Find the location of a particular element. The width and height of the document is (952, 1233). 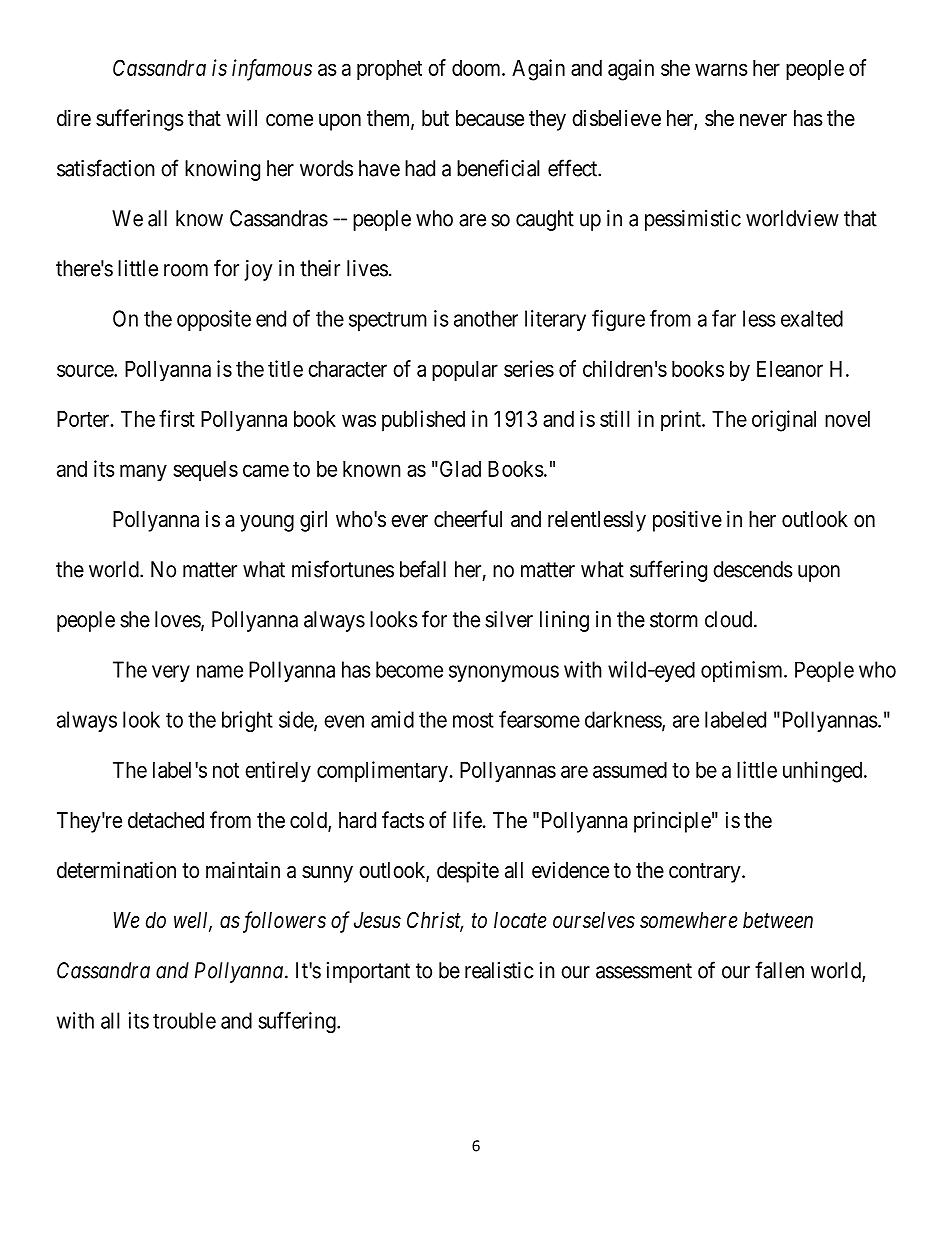

warns is located at coordinates (721, 69).
